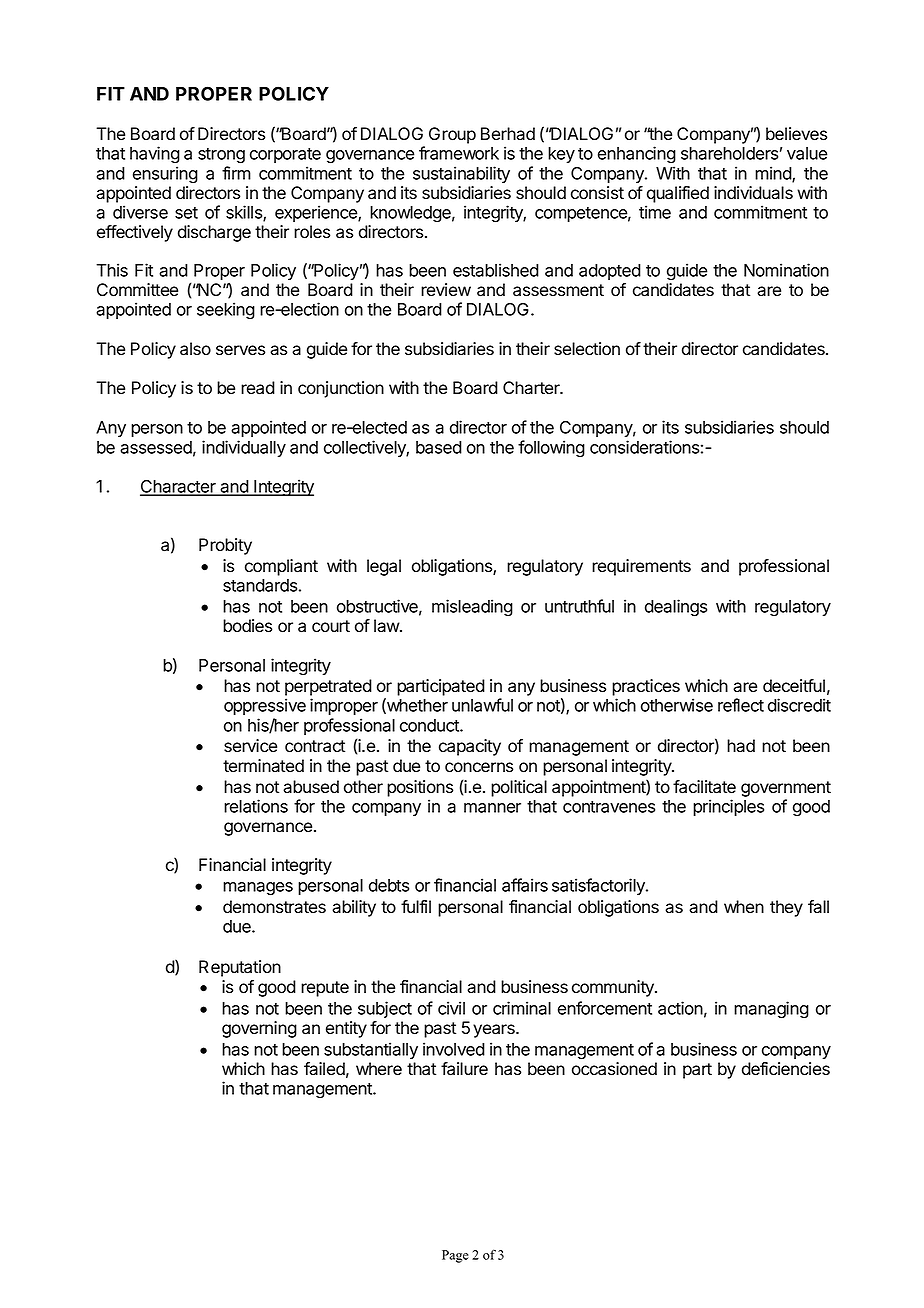 The width and height of the image is (924, 1308). Describe the element at coordinates (221, 156) in the image. I see `strong` at that location.
